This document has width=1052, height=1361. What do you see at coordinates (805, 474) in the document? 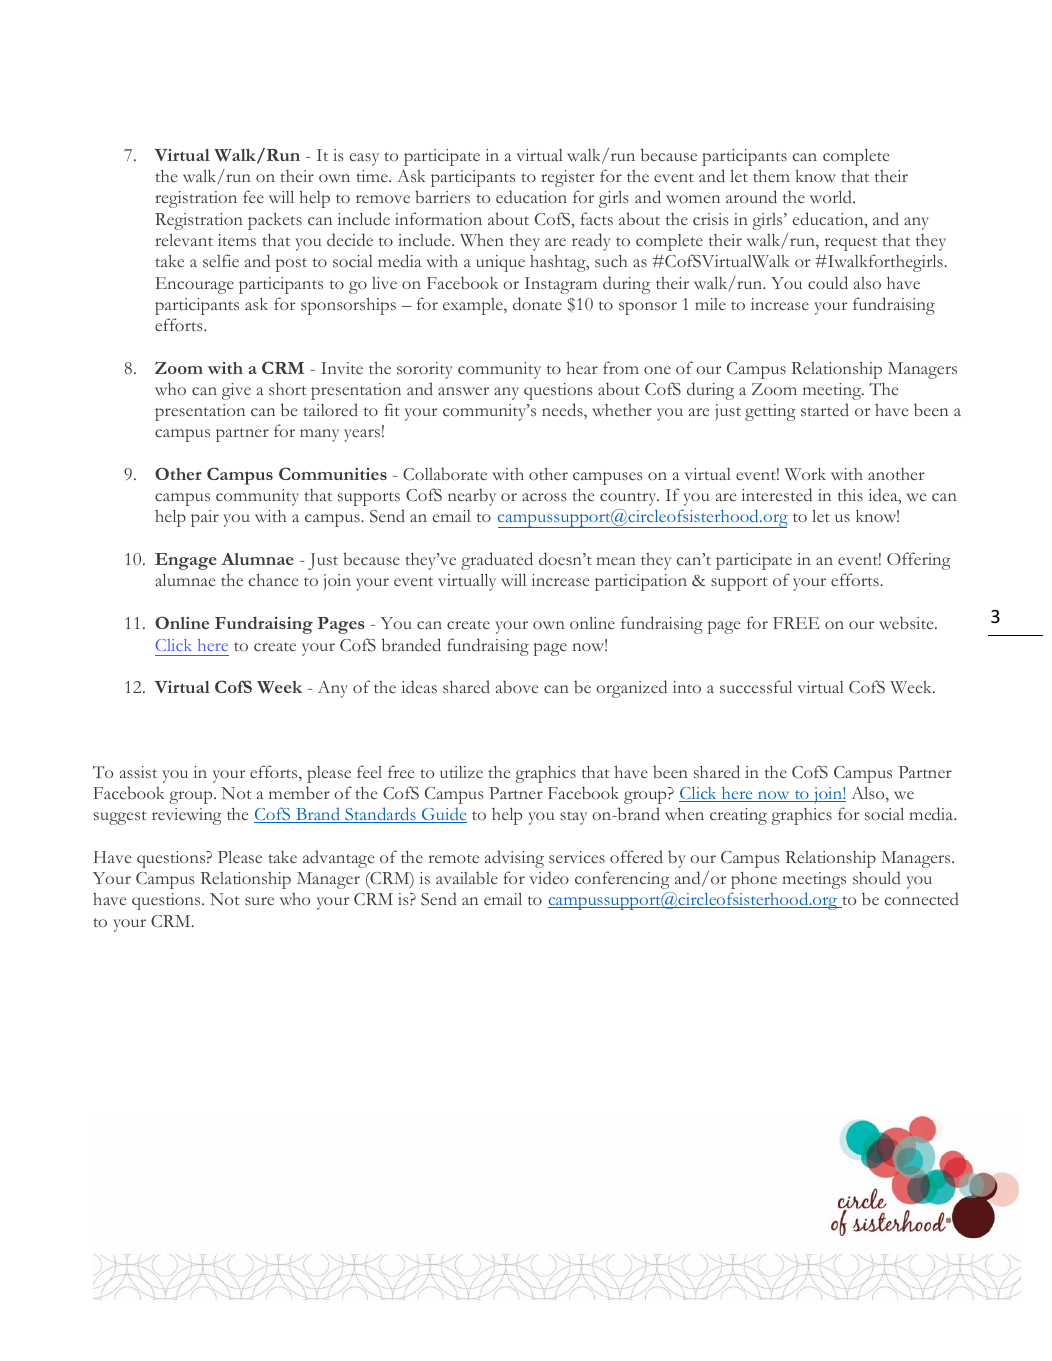
I see `Work` at bounding box center [805, 474].
